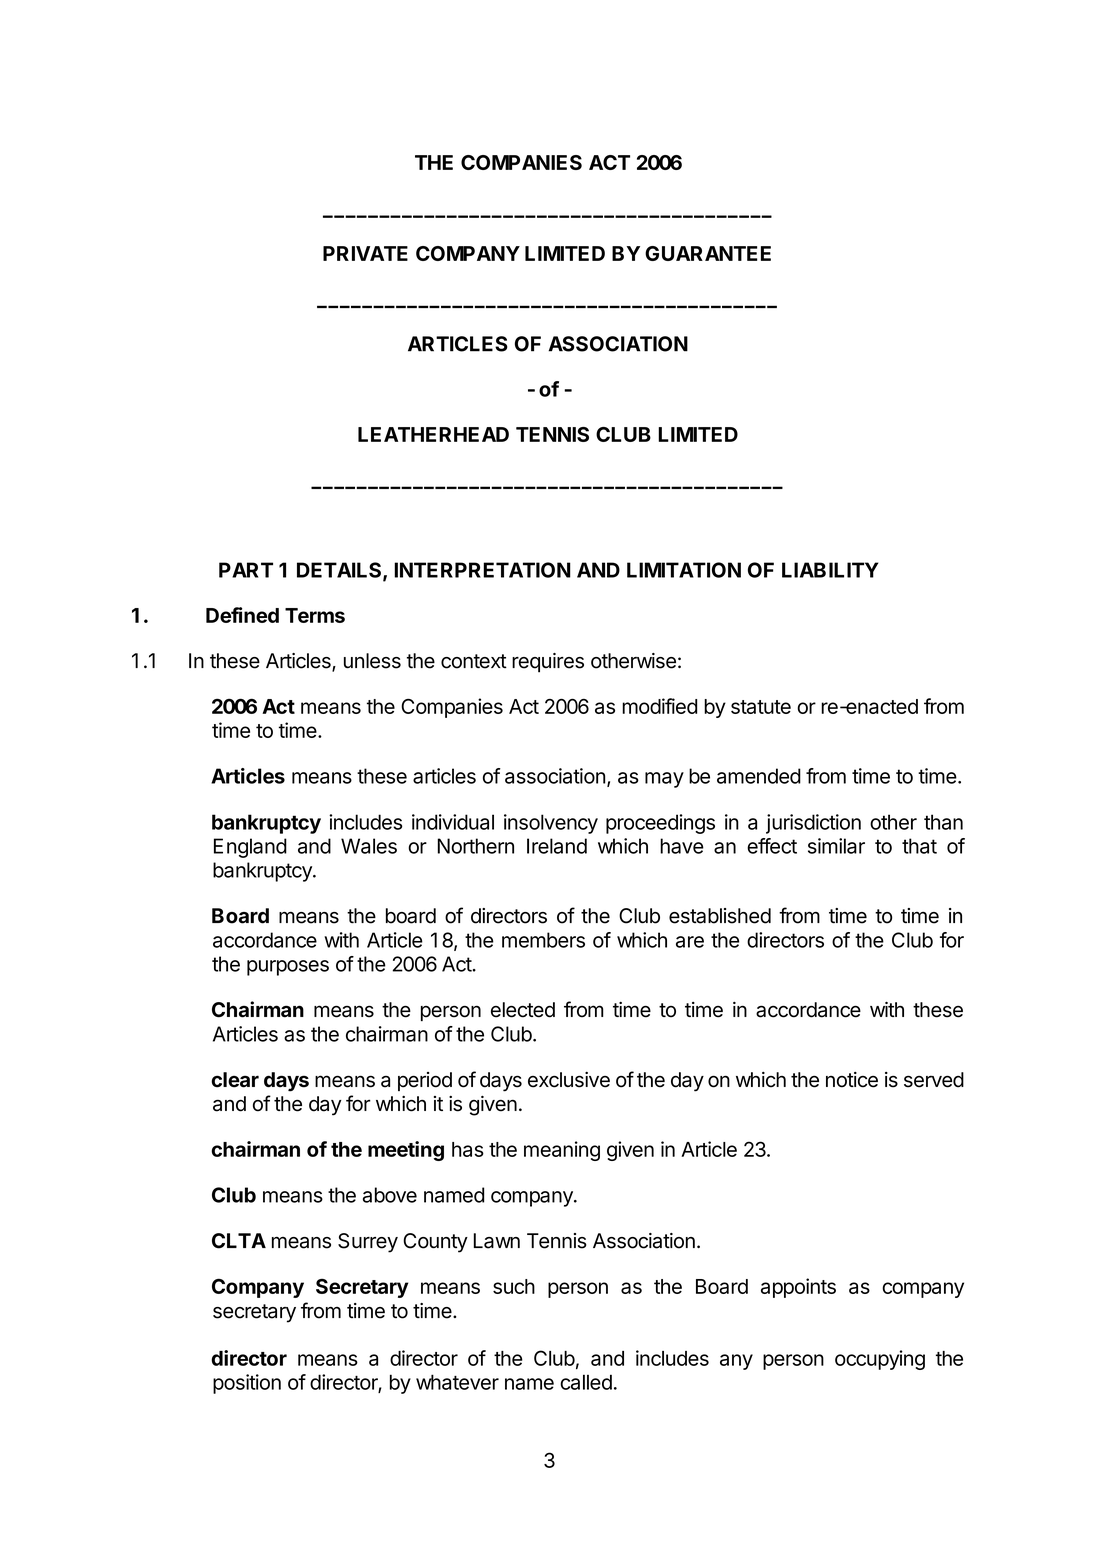 The width and height of the page is (1096, 1551). Describe the element at coordinates (586, 1382) in the page. I see `called` at that location.
